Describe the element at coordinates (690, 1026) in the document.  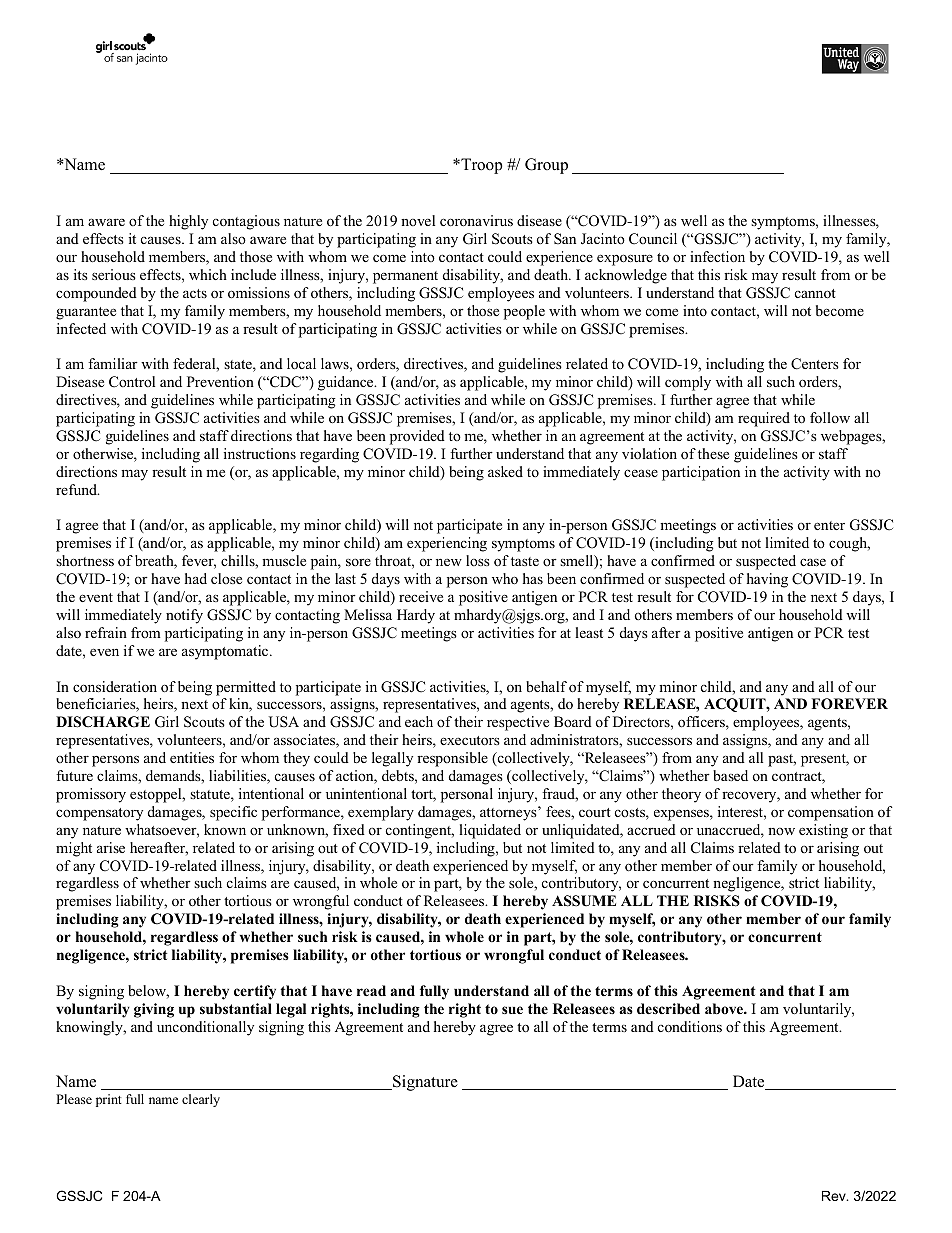
I see `conditions` at that location.
